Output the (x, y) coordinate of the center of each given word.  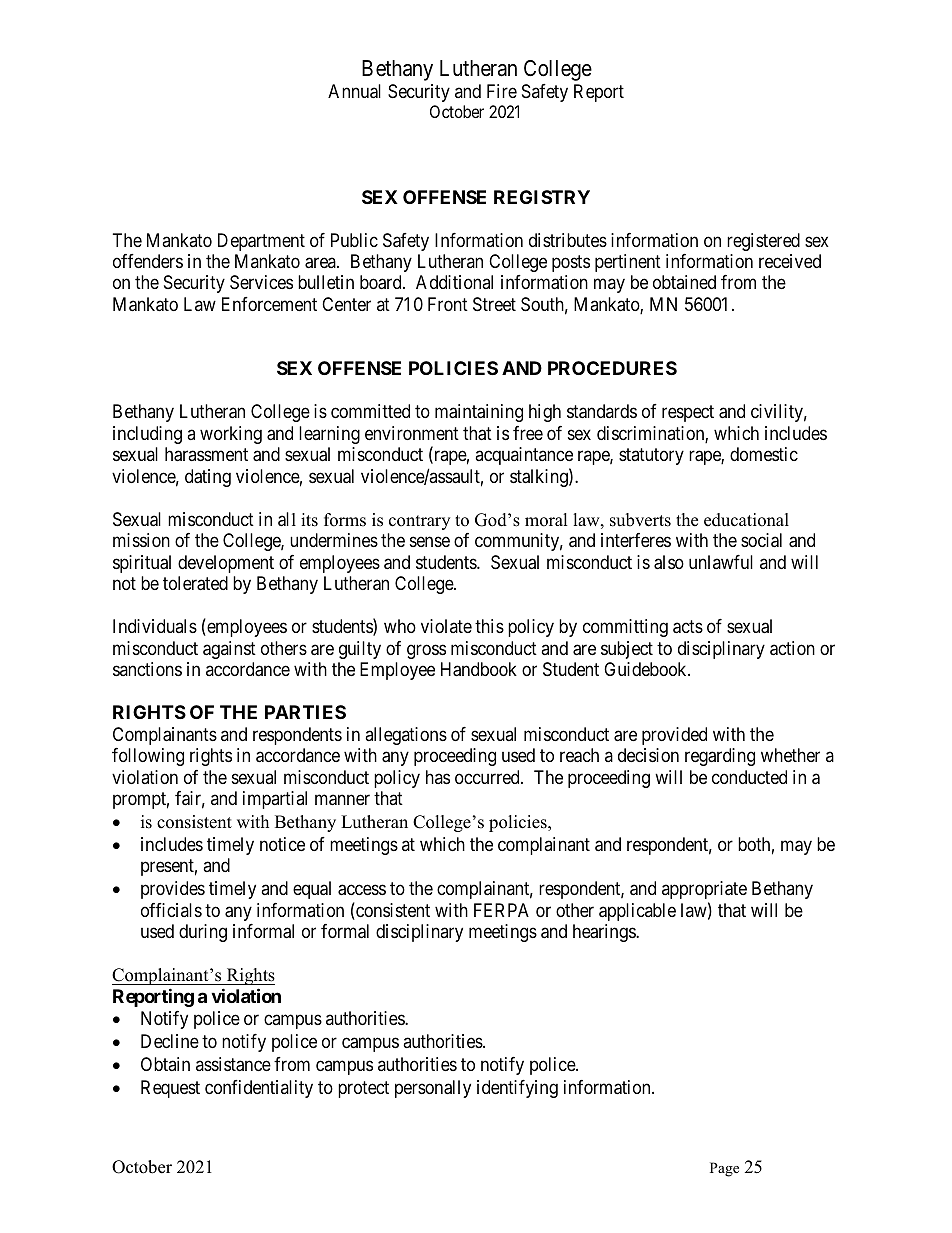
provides (173, 890)
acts (688, 627)
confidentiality (259, 1089)
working (231, 435)
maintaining (479, 413)
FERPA (501, 910)
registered (763, 242)
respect (688, 414)
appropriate (704, 890)
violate (446, 626)
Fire (502, 91)
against (229, 650)
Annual (354, 91)
